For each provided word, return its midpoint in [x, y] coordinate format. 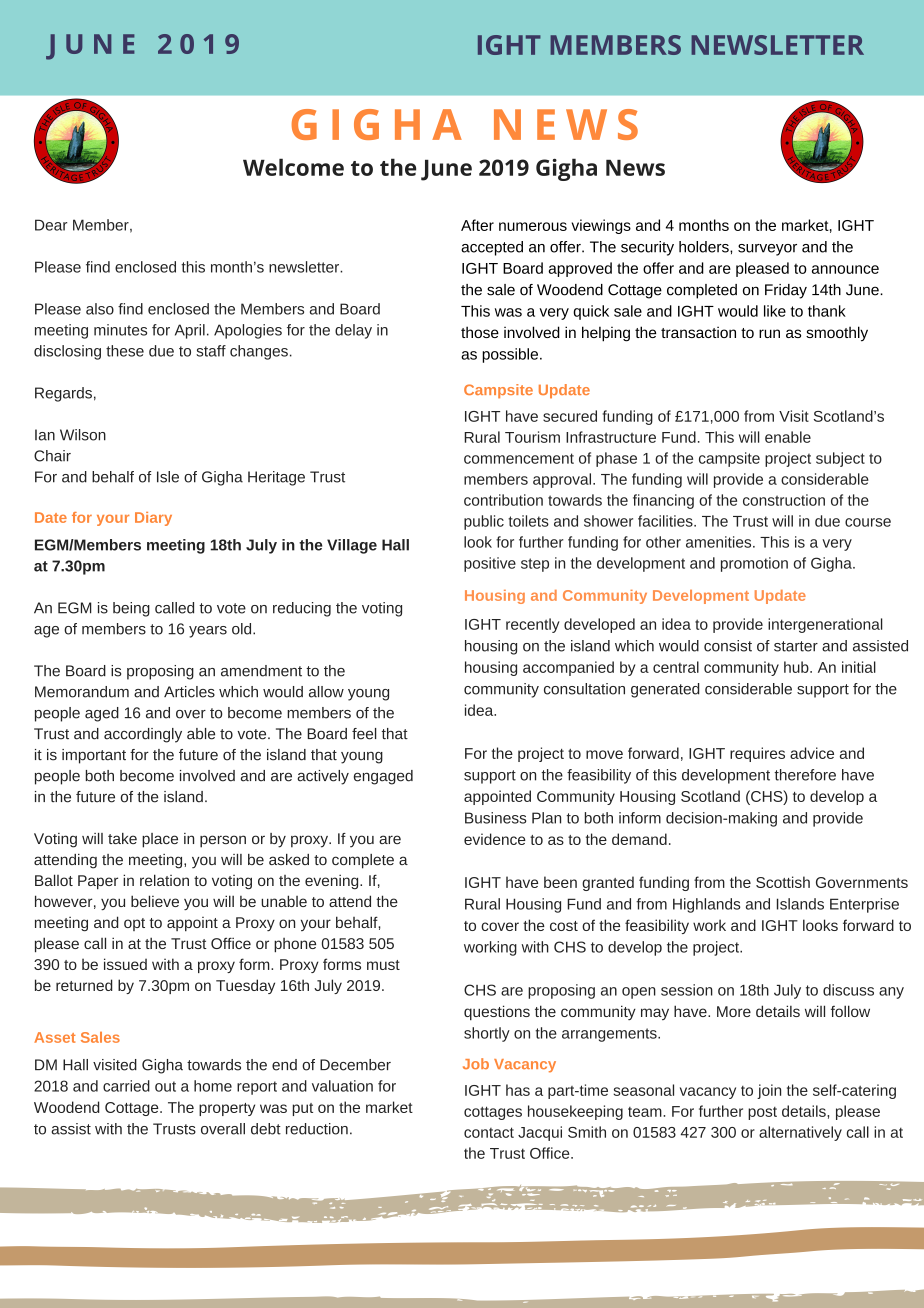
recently [533, 625]
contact [489, 1132]
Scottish [783, 882]
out [165, 1086]
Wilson [83, 435]
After [477, 225]
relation [164, 880]
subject [840, 459]
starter [796, 646]
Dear [51, 225]
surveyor [767, 250]
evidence [495, 839]
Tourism [532, 437]
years [208, 632]
